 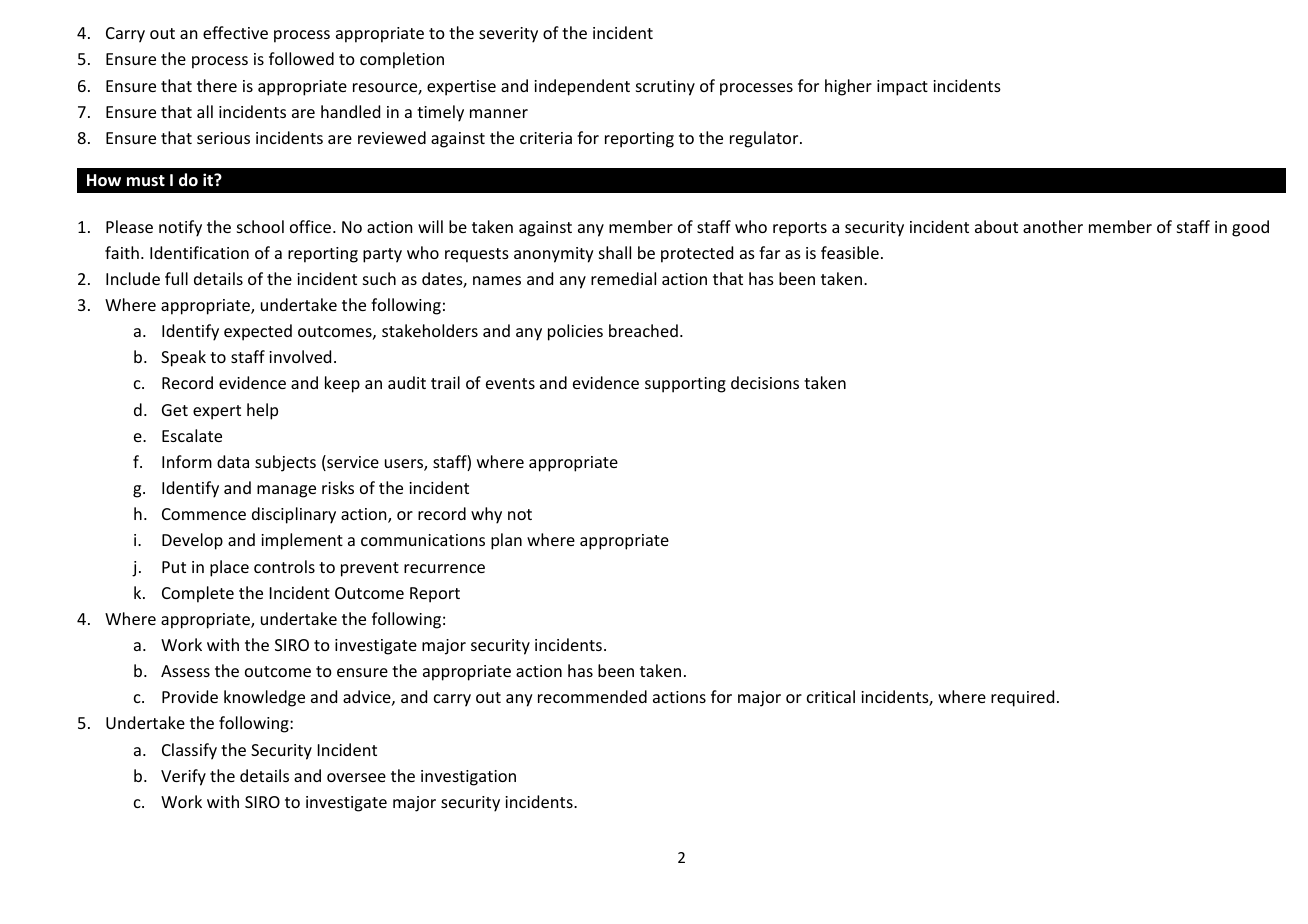 I want to click on impact, so click(x=902, y=88).
